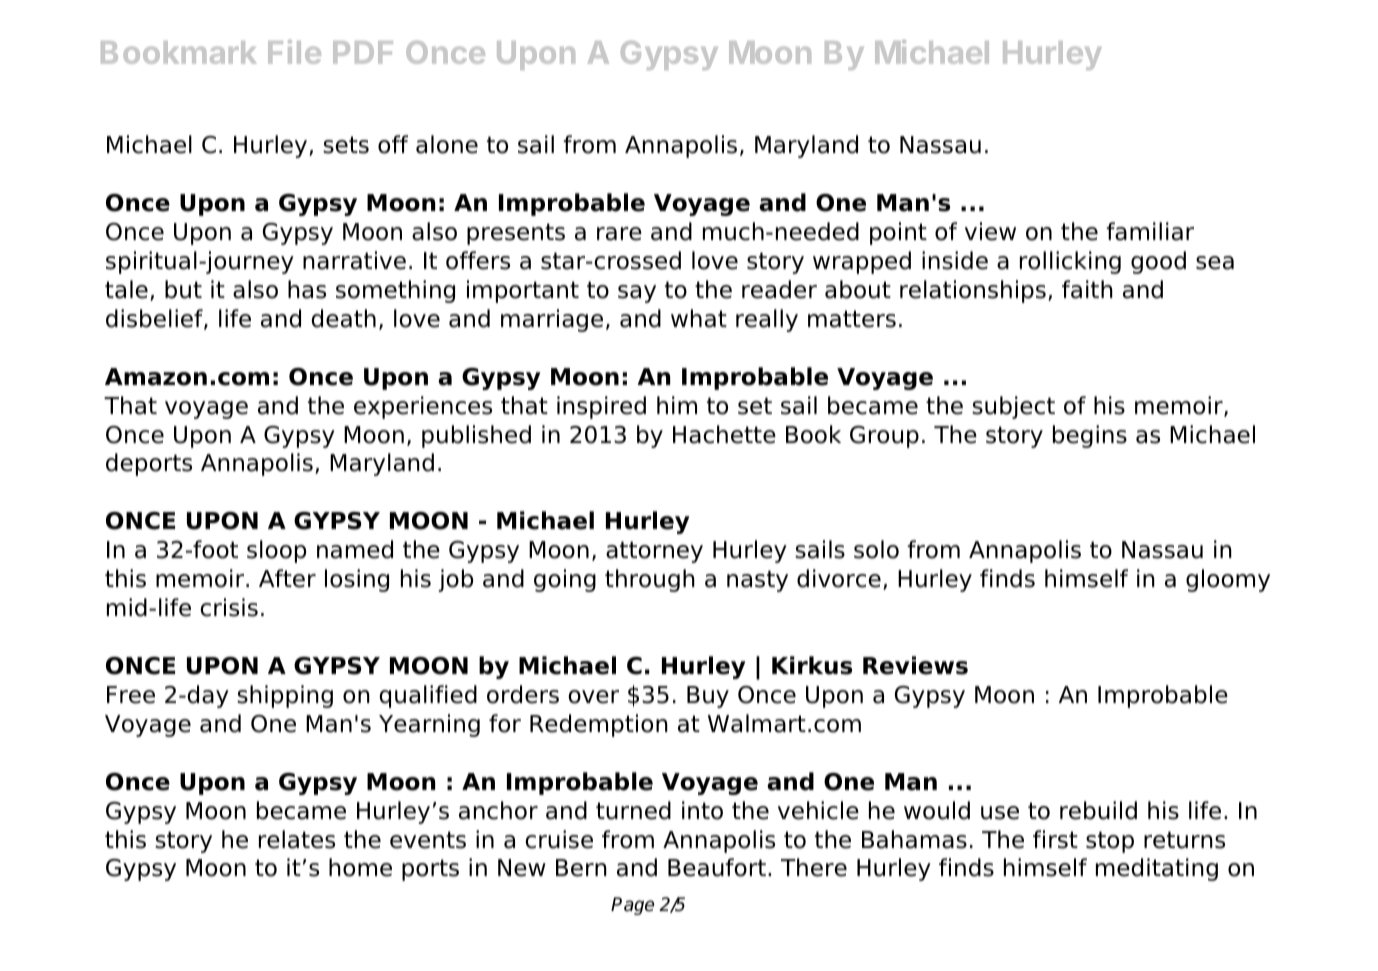 Image resolution: width=1378 pixels, height=971 pixels. Describe the element at coordinates (294, 52) in the screenshot. I see `File` at that location.
